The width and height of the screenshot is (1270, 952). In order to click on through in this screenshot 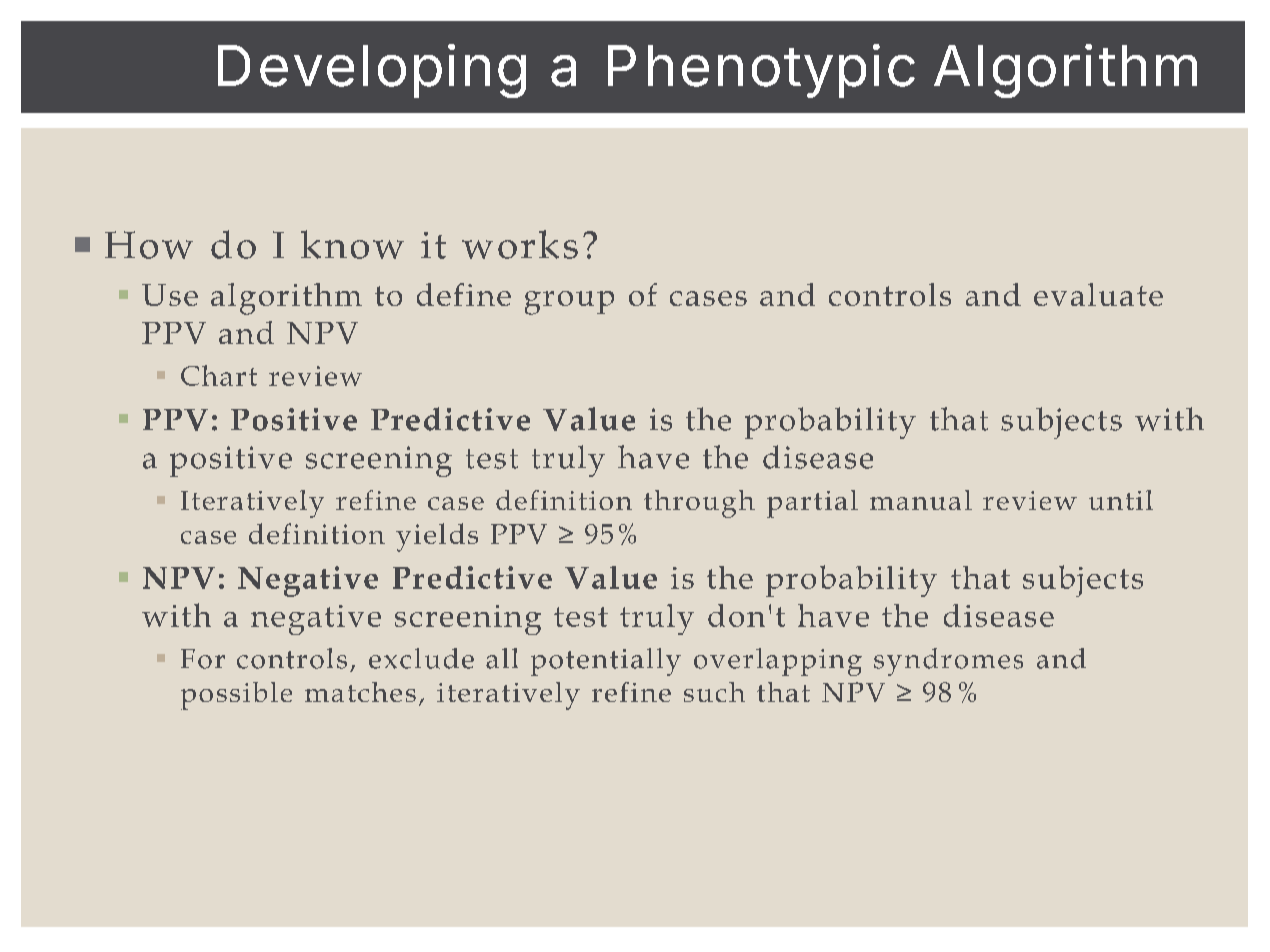, I will do `click(699, 504)`.
